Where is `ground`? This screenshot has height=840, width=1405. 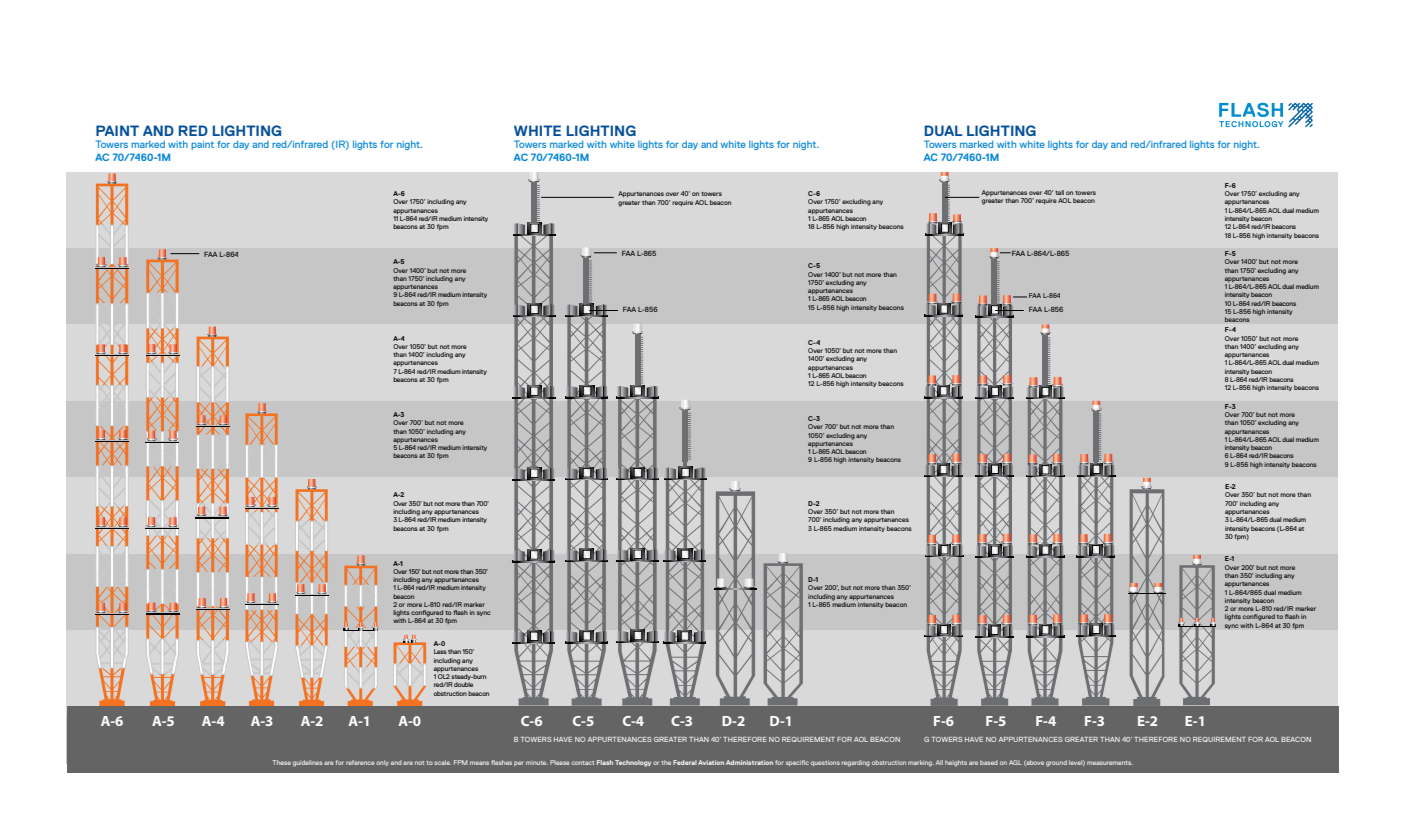 ground is located at coordinates (1056, 763).
